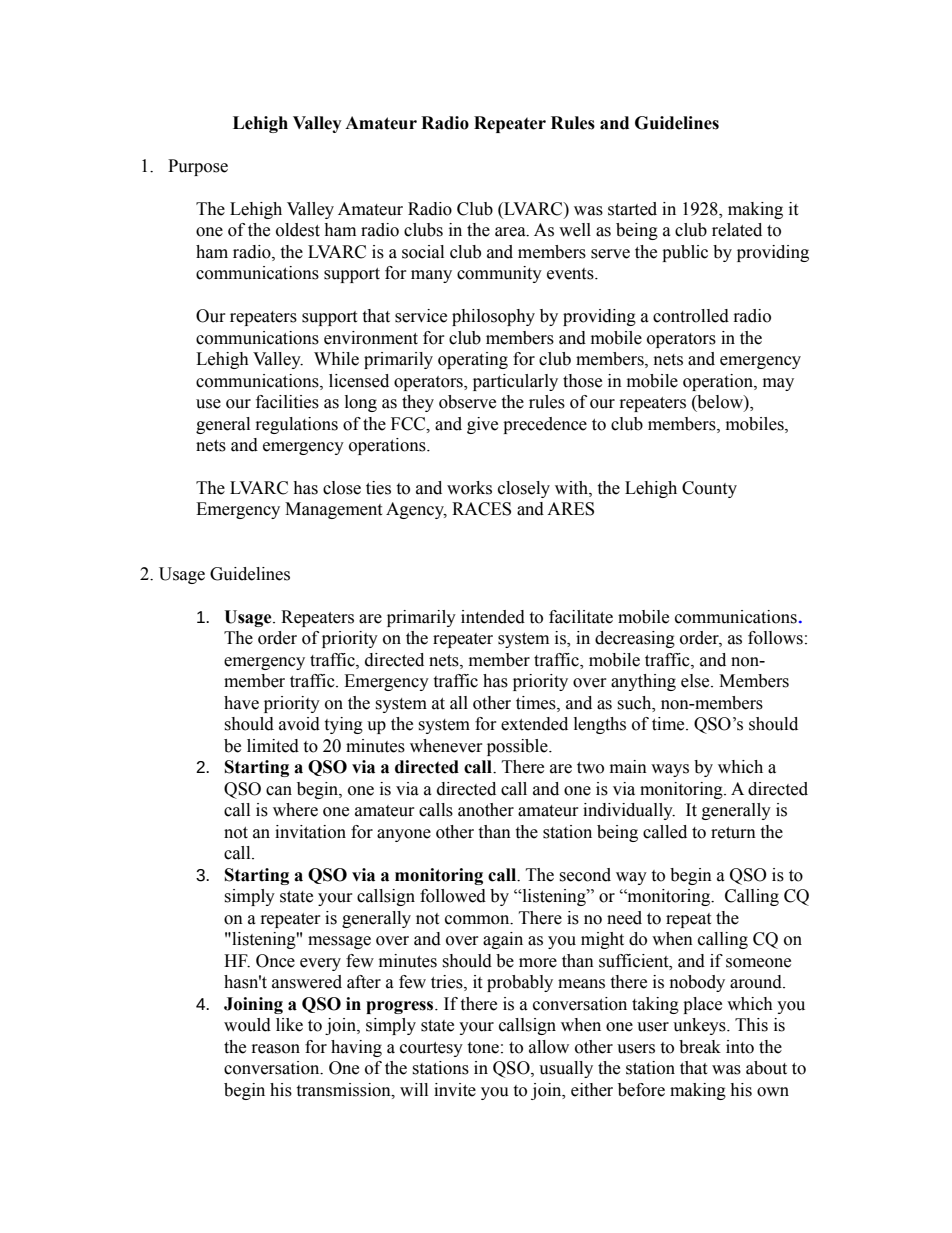 This screenshot has width=952, height=1233. I want to click on may, so click(778, 384).
